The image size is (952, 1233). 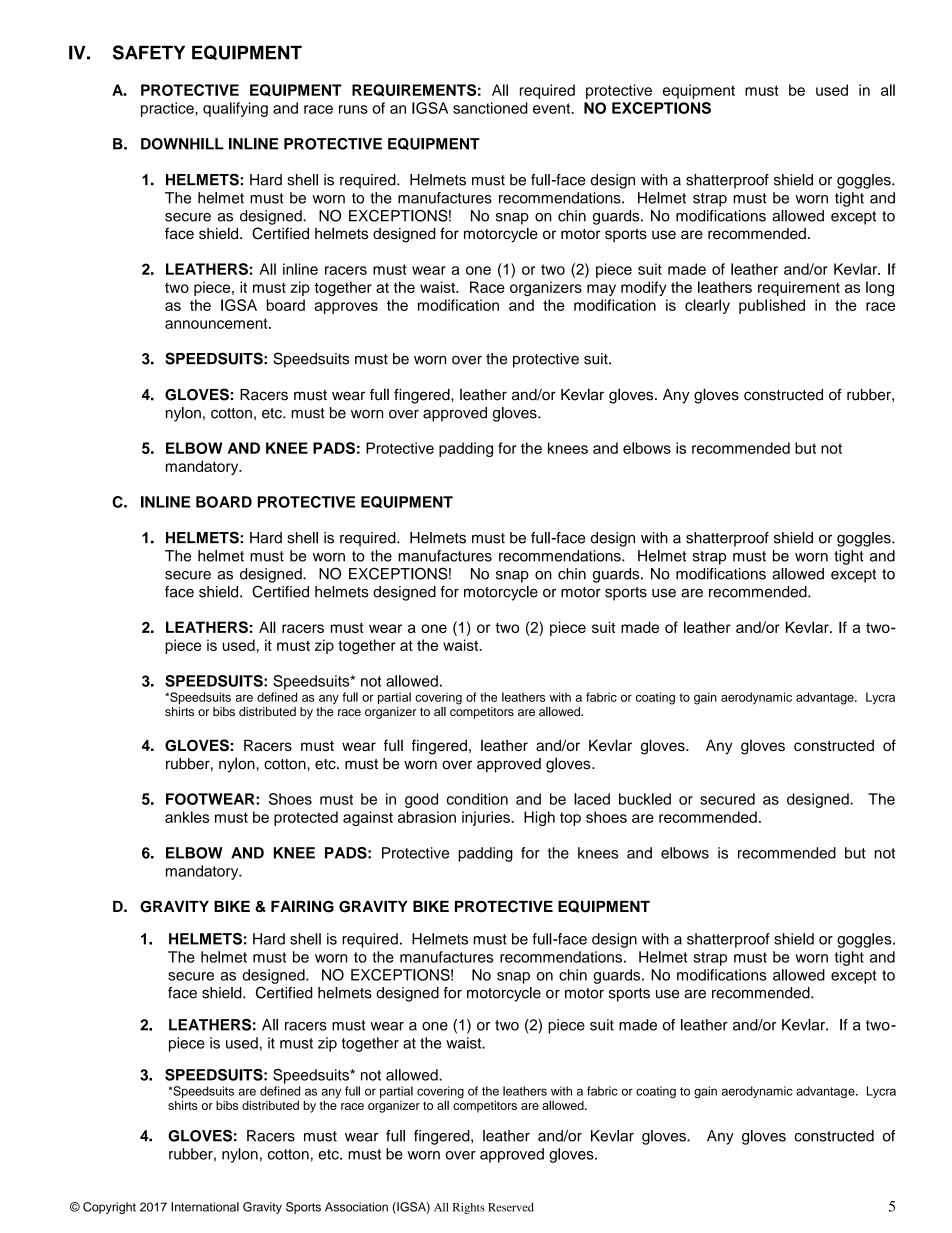 What do you see at coordinates (187, 817) in the screenshot?
I see `ankles` at bounding box center [187, 817].
